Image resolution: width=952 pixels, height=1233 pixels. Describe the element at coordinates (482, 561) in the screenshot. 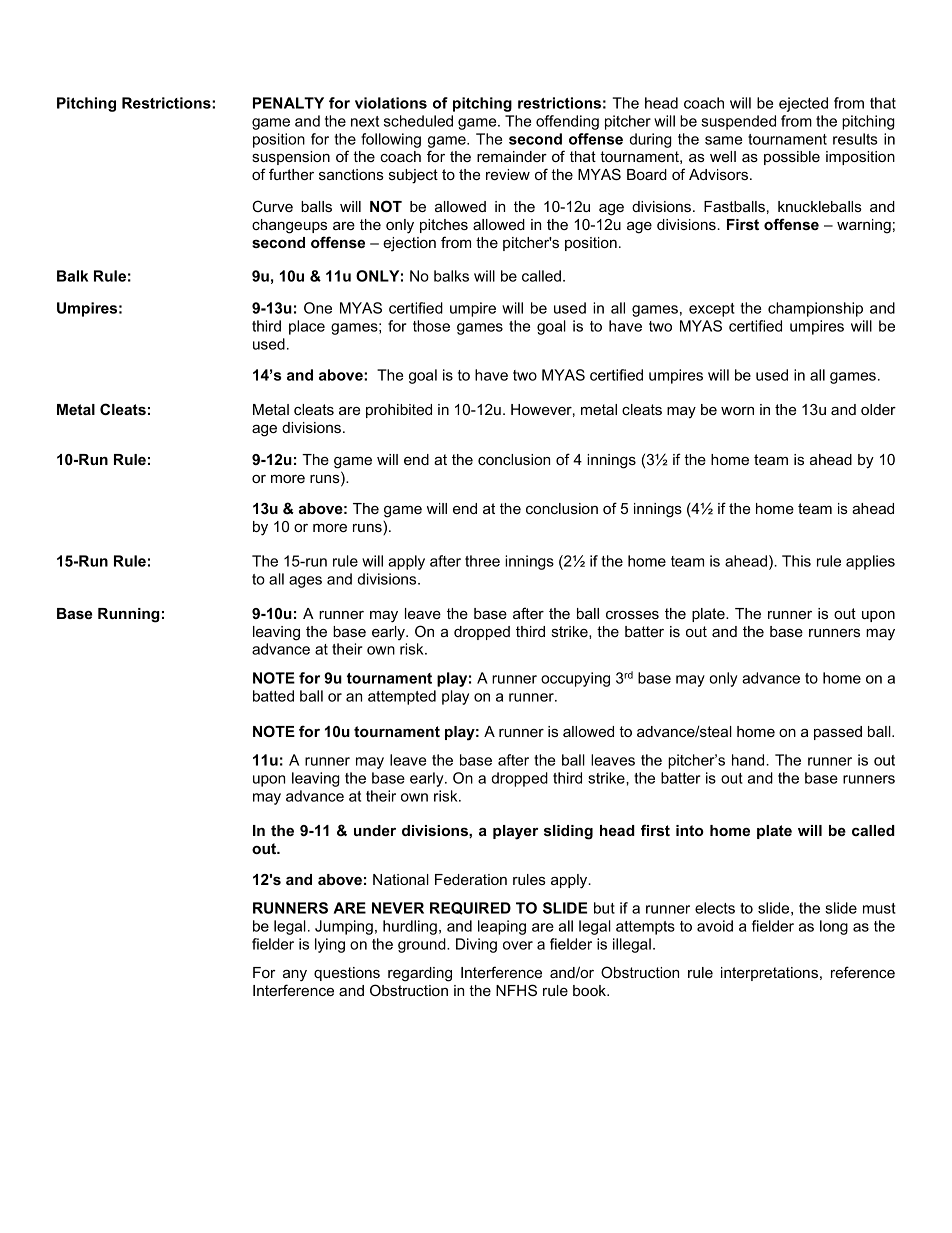

I see `three` at that location.
